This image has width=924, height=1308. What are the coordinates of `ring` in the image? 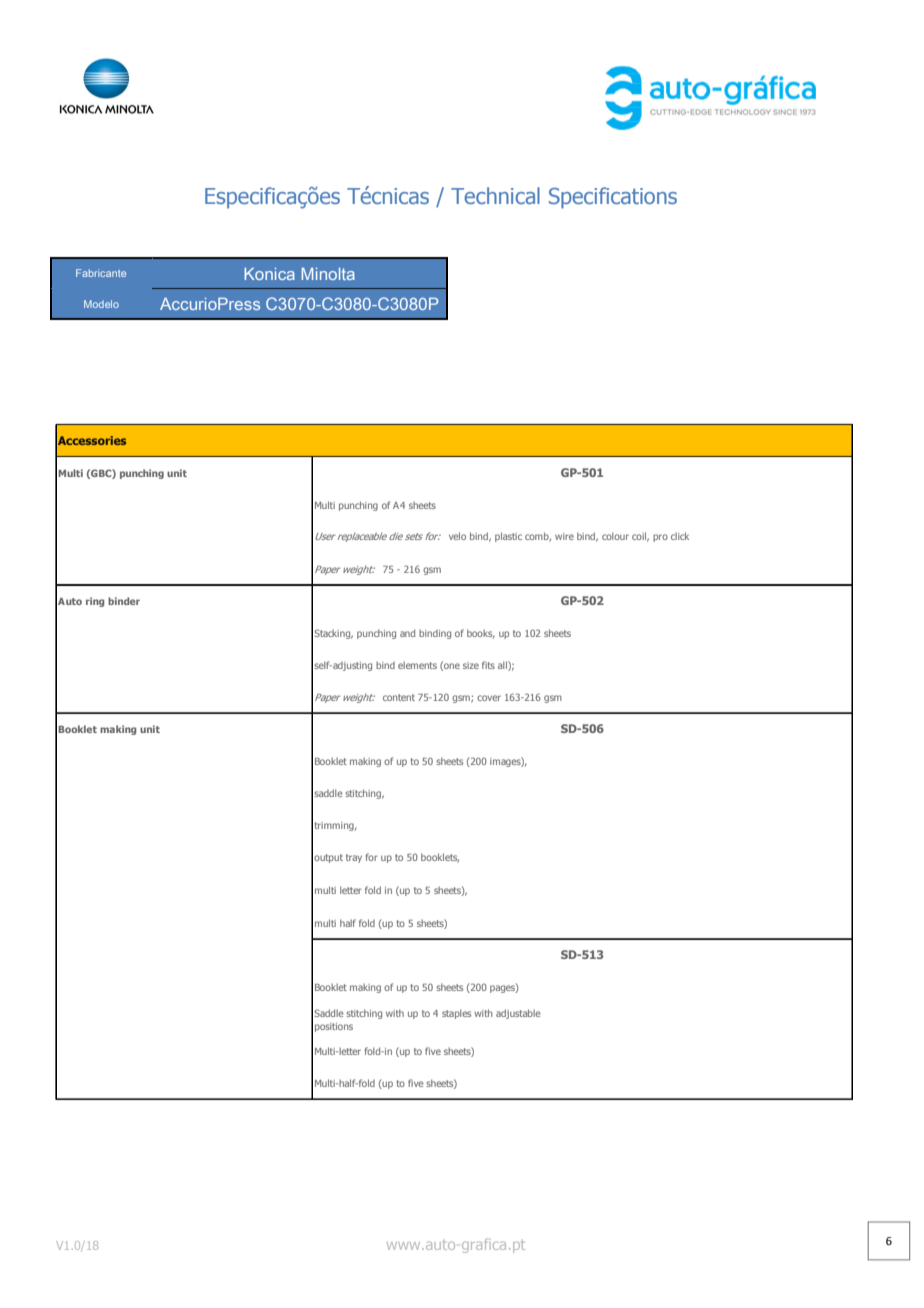 It's located at (95, 602).
